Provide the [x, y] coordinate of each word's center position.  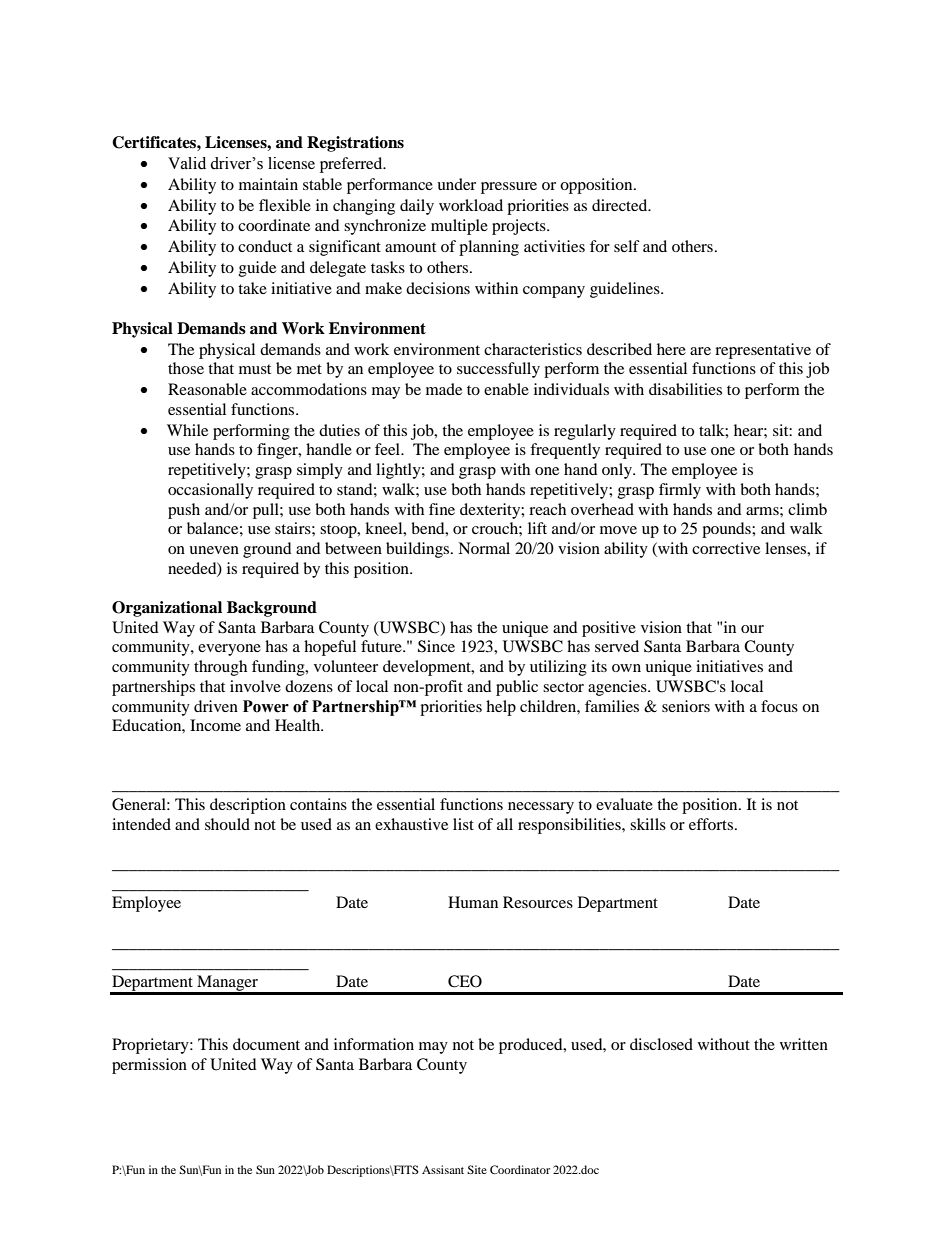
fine [442, 509]
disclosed [661, 1044]
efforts [712, 824]
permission [149, 1066]
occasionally [210, 491]
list [463, 824]
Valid [187, 163]
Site [477, 1169]
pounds [727, 530]
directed [621, 205]
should [227, 824]
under [456, 184]
